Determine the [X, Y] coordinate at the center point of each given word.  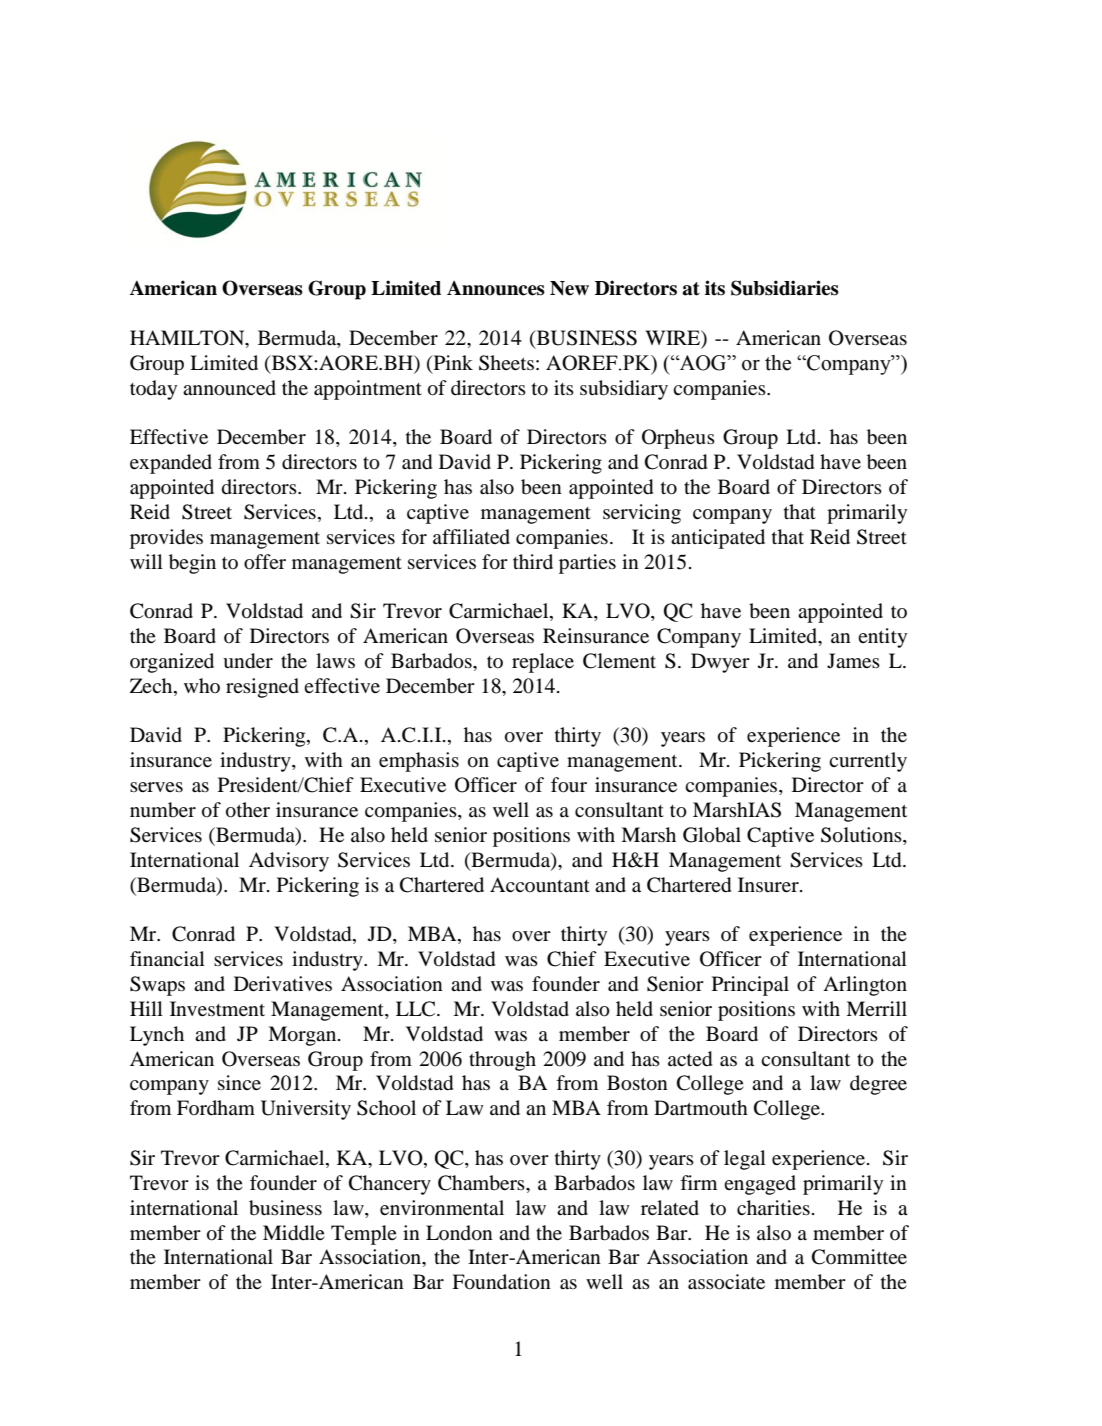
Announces [496, 288]
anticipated [718, 539]
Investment [217, 1008]
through [502, 1061]
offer [265, 562]
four [569, 785]
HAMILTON [188, 339]
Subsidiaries [785, 288]
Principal [750, 986]
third [533, 562]
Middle [294, 1233]
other [248, 810]
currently [868, 762]
